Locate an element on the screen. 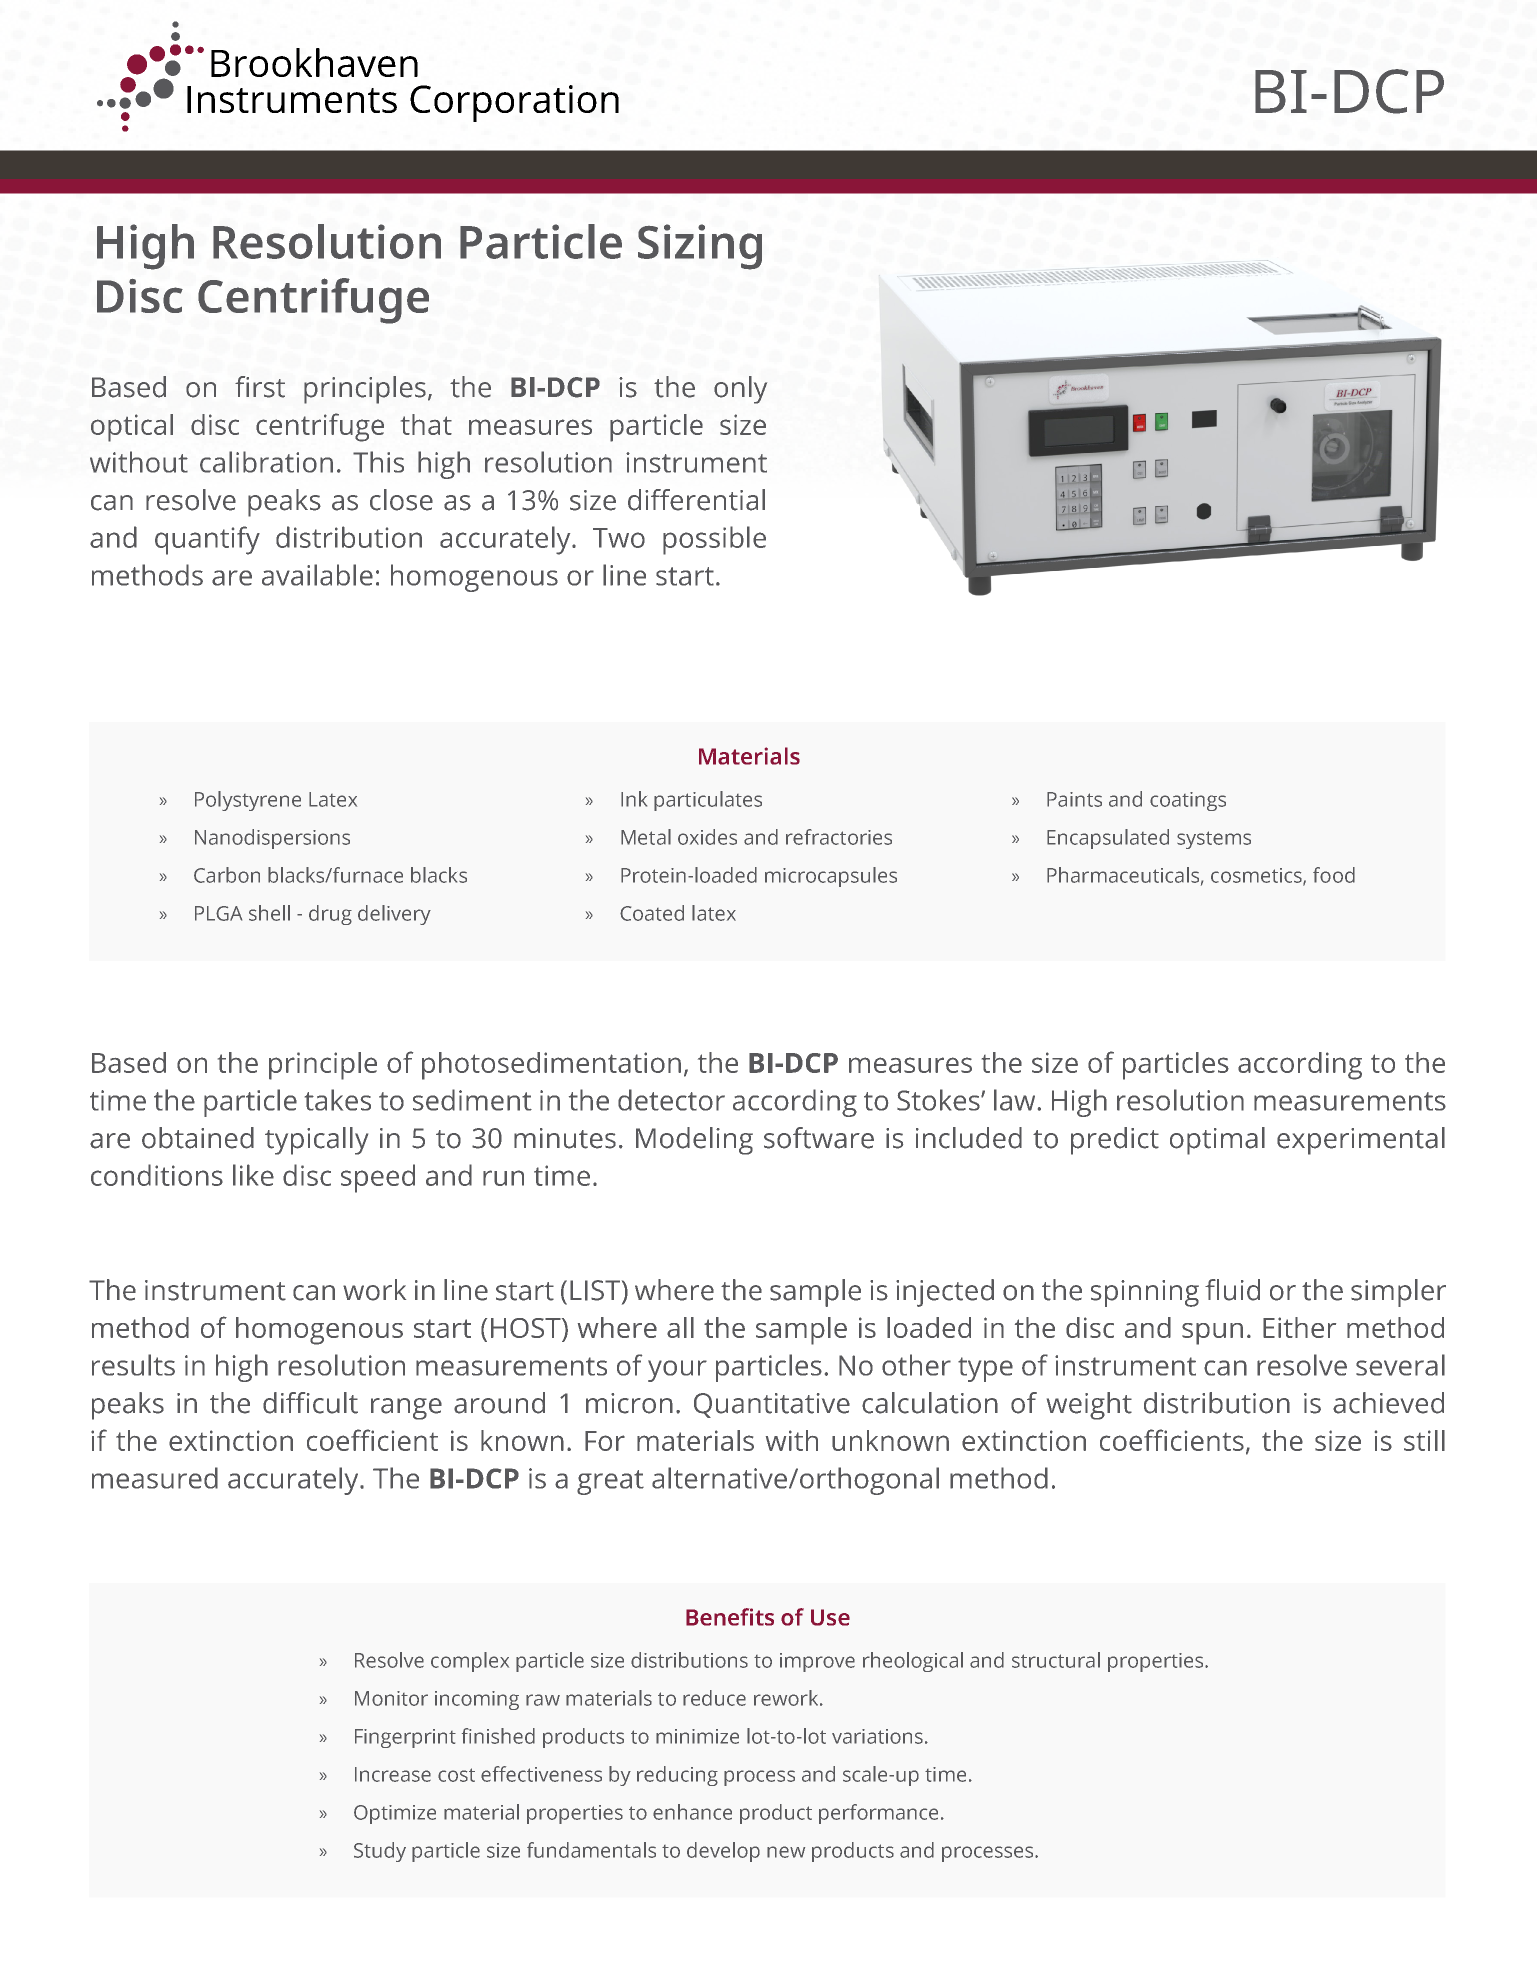 The height and width of the screenshot is (1988, 1537). Brookhaven is located at coordinates (314, 62).
